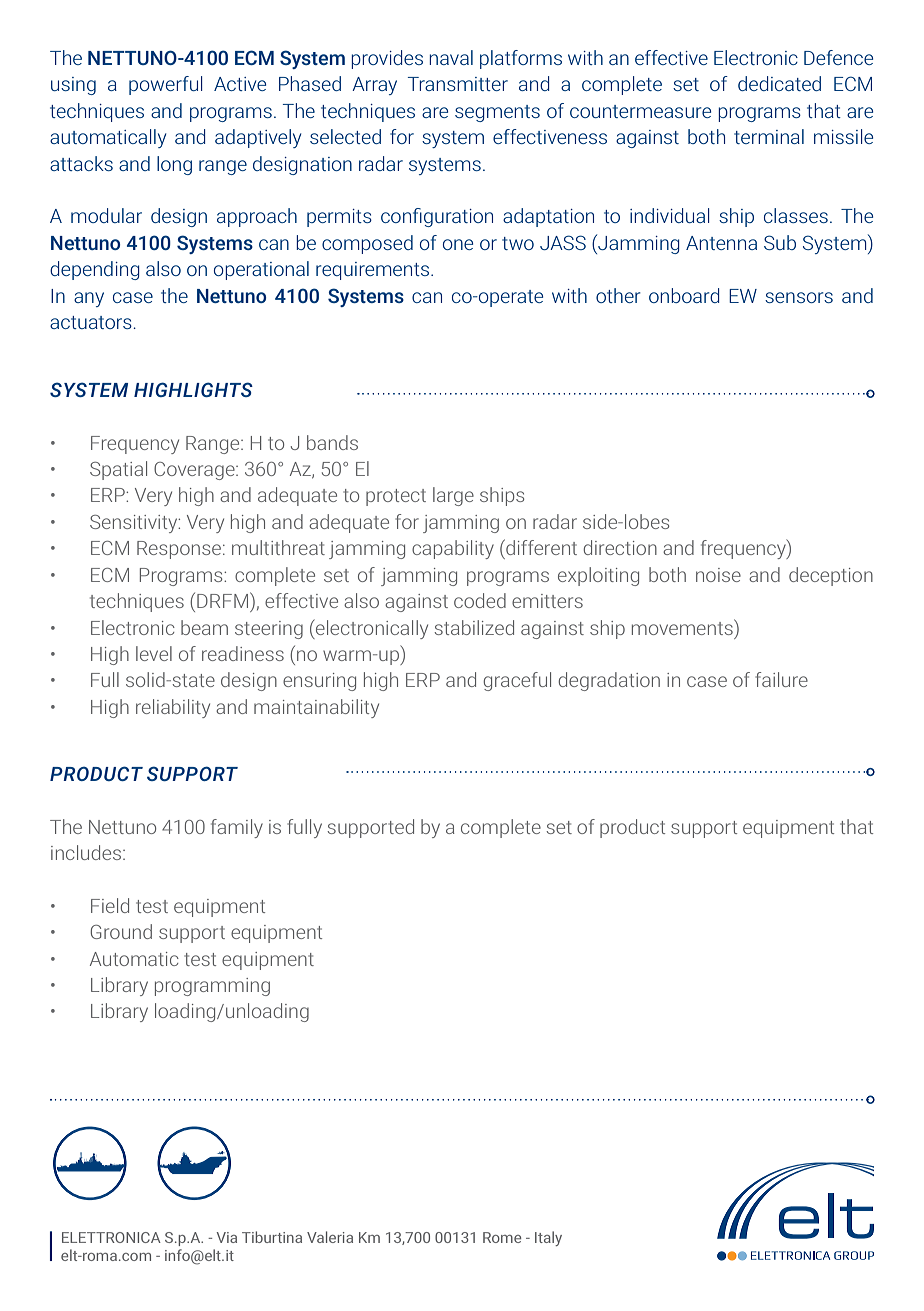 The height and width of the document is (1311, 924). What do you see at coordinates (227, 1237) in the document?
I see `Via` at bounding box center [227, 1237].
